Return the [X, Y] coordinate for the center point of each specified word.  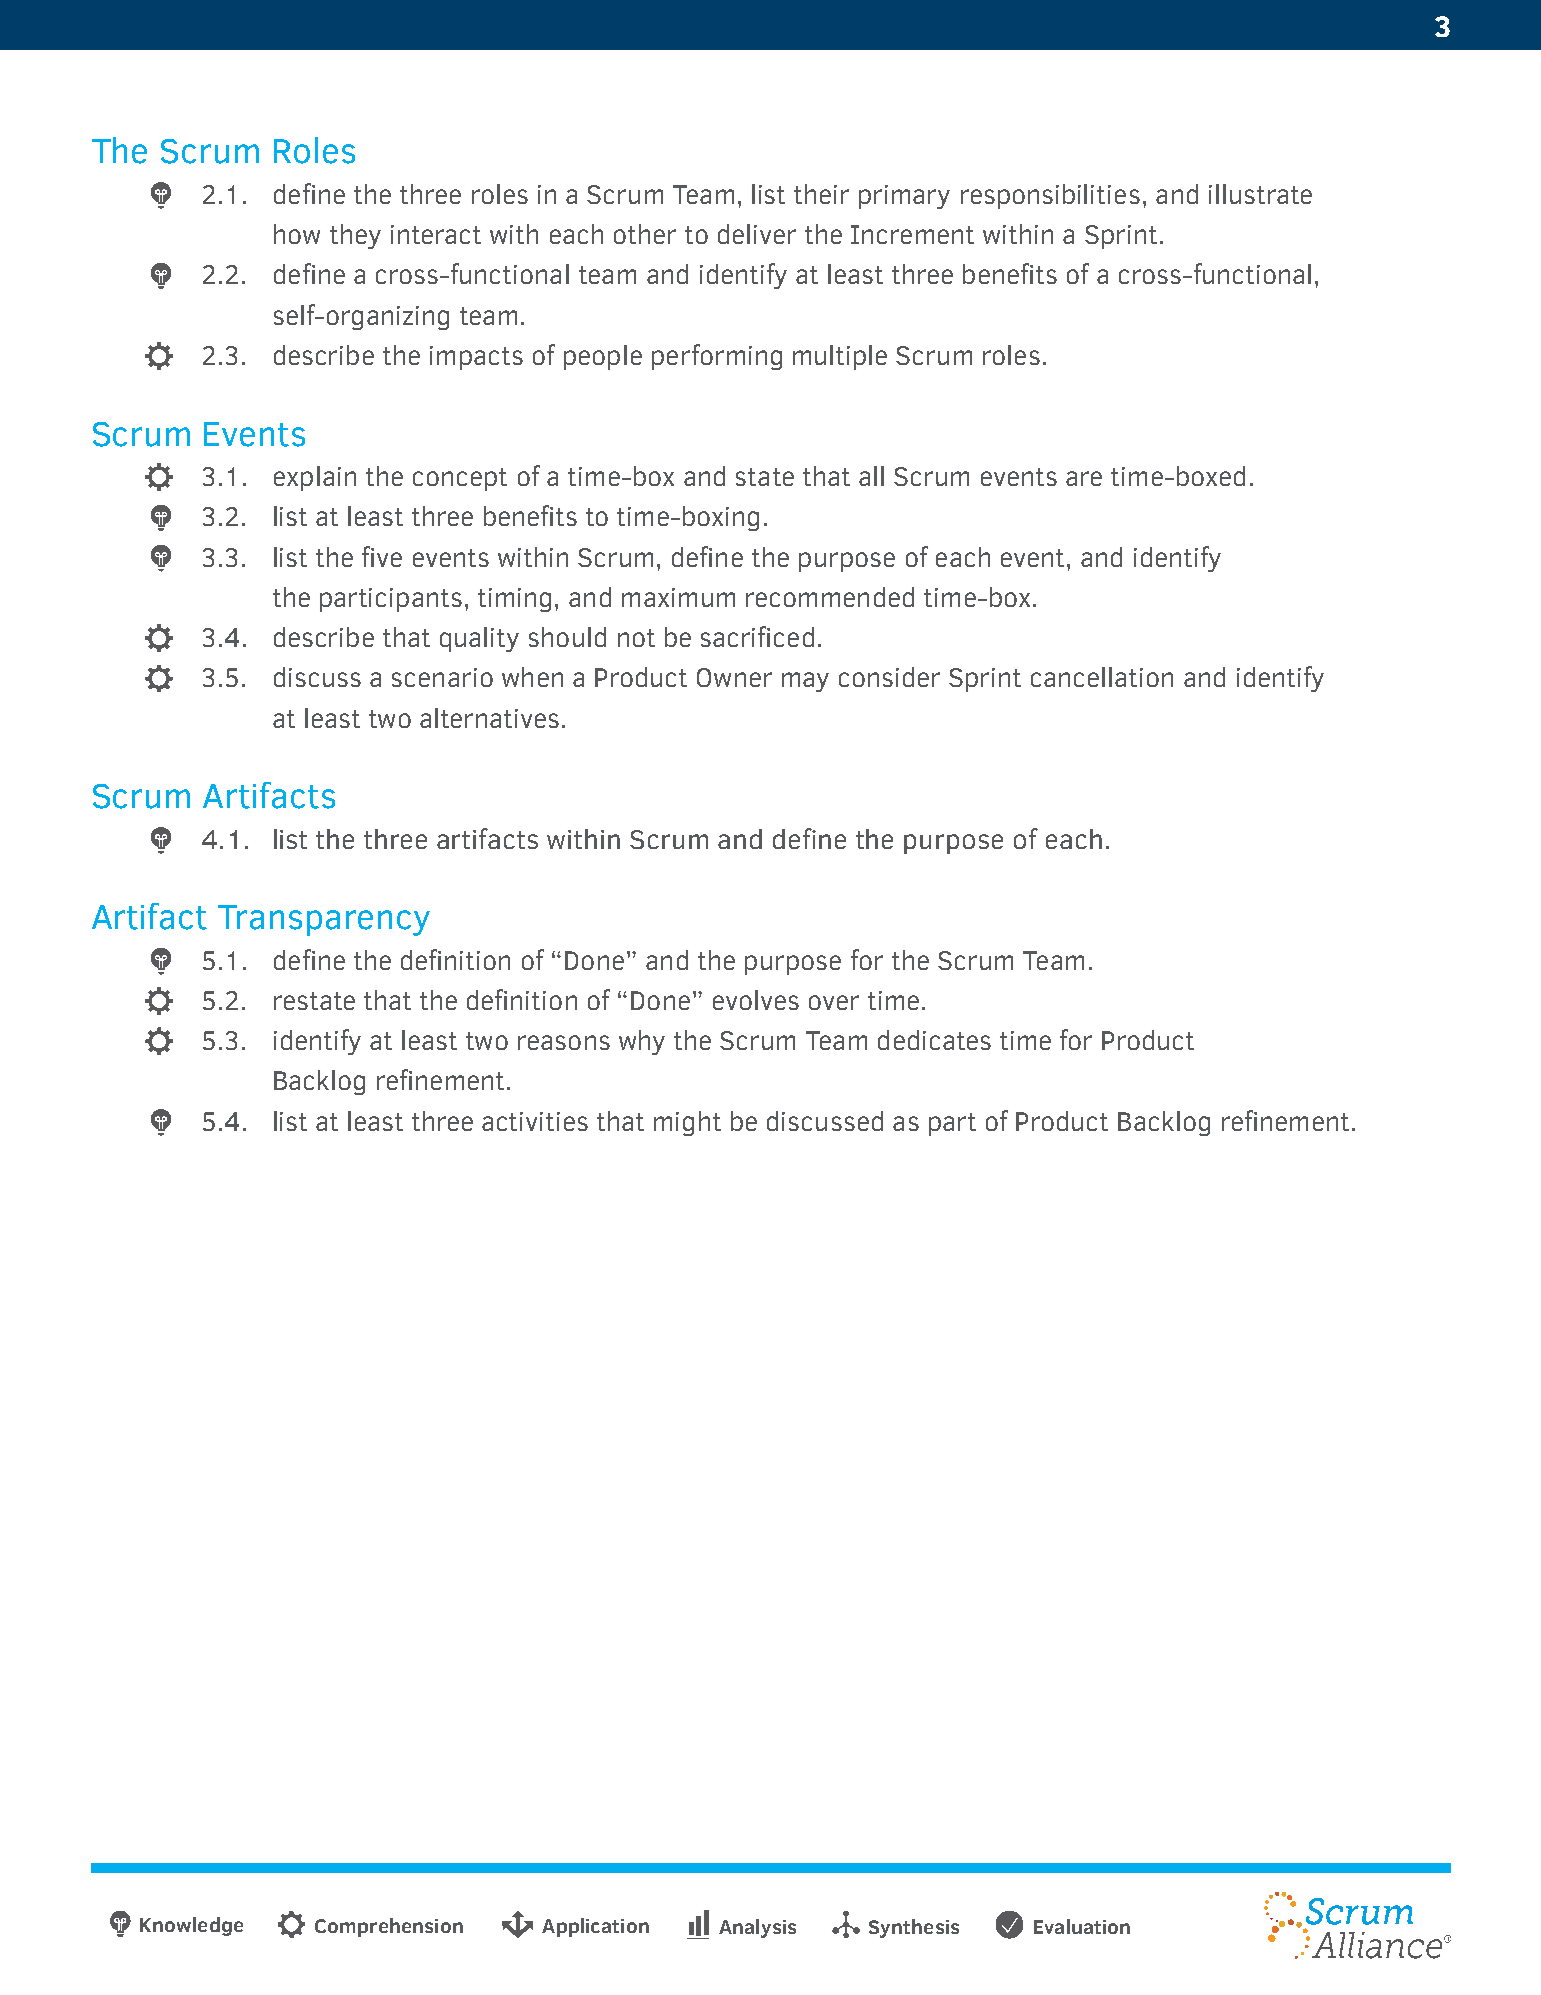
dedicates [934, 1040]
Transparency [324, 920]
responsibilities [1050, 196]
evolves [756, 1000]
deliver [757, 234]
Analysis [757, 1928]
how [297, 234]
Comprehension [389, 1927]
